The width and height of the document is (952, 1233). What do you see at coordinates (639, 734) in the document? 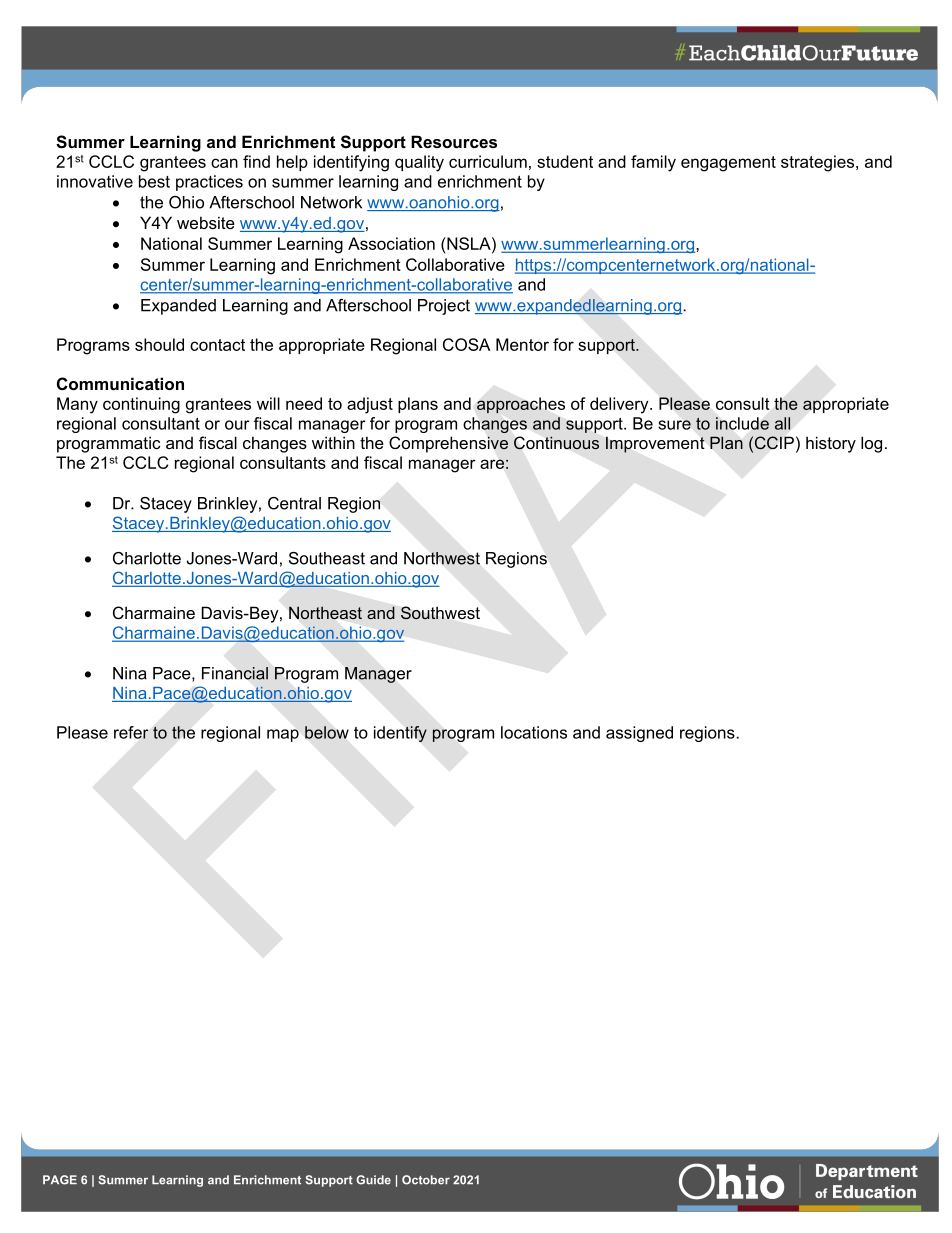
I see `assigned` at bounding box center [639, 734].
